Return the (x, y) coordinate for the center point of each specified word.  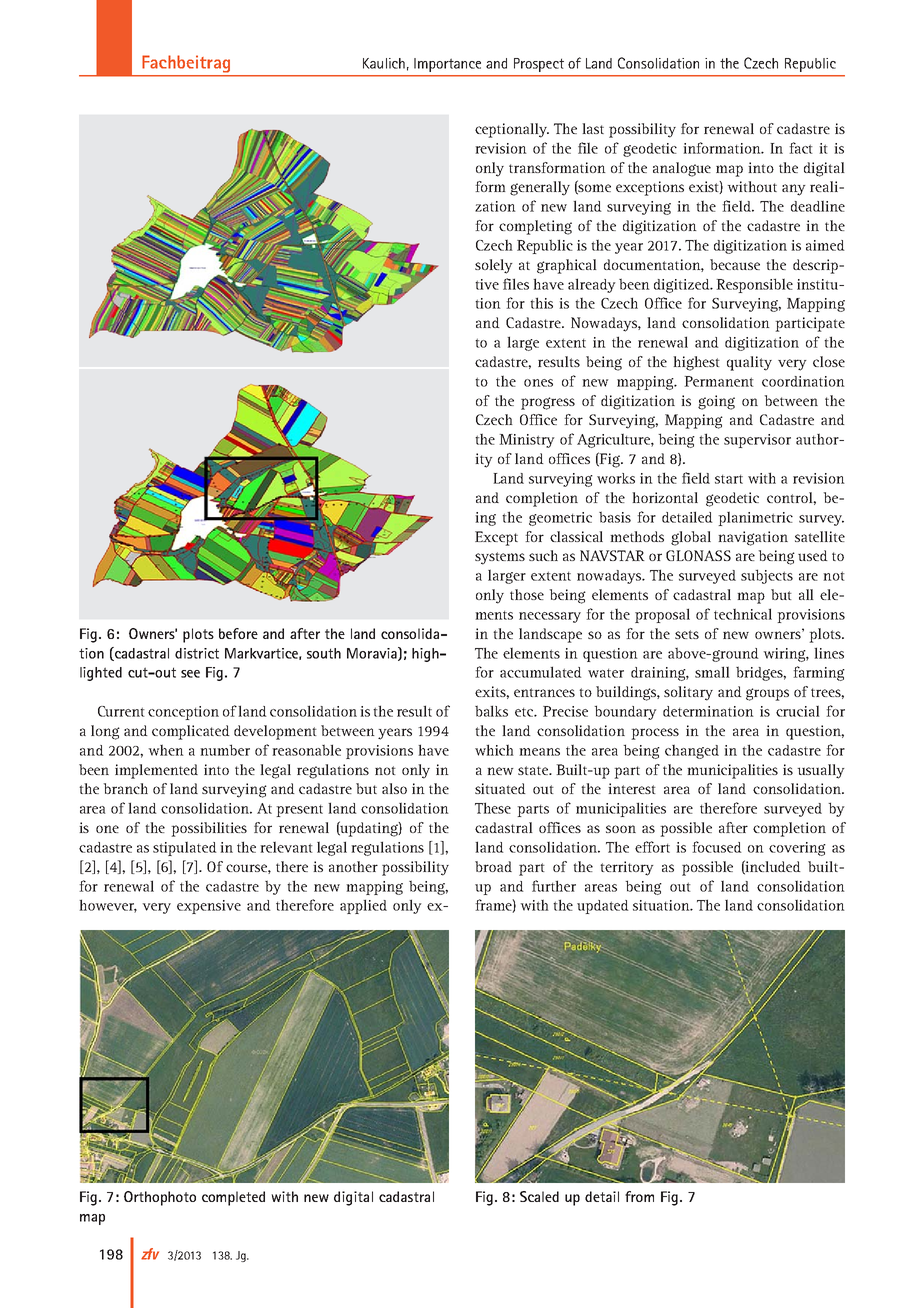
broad (493, 866)
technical (743, 614)
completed (233, 1198)
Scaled (539, 1196)
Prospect (539, 65)
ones (538, 383)
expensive (209, 907)
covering (797, 849)
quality (749, 363)
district (197, 653)
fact (801, 148)
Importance (447, 65)
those (527, 594)
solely (494, 266)
